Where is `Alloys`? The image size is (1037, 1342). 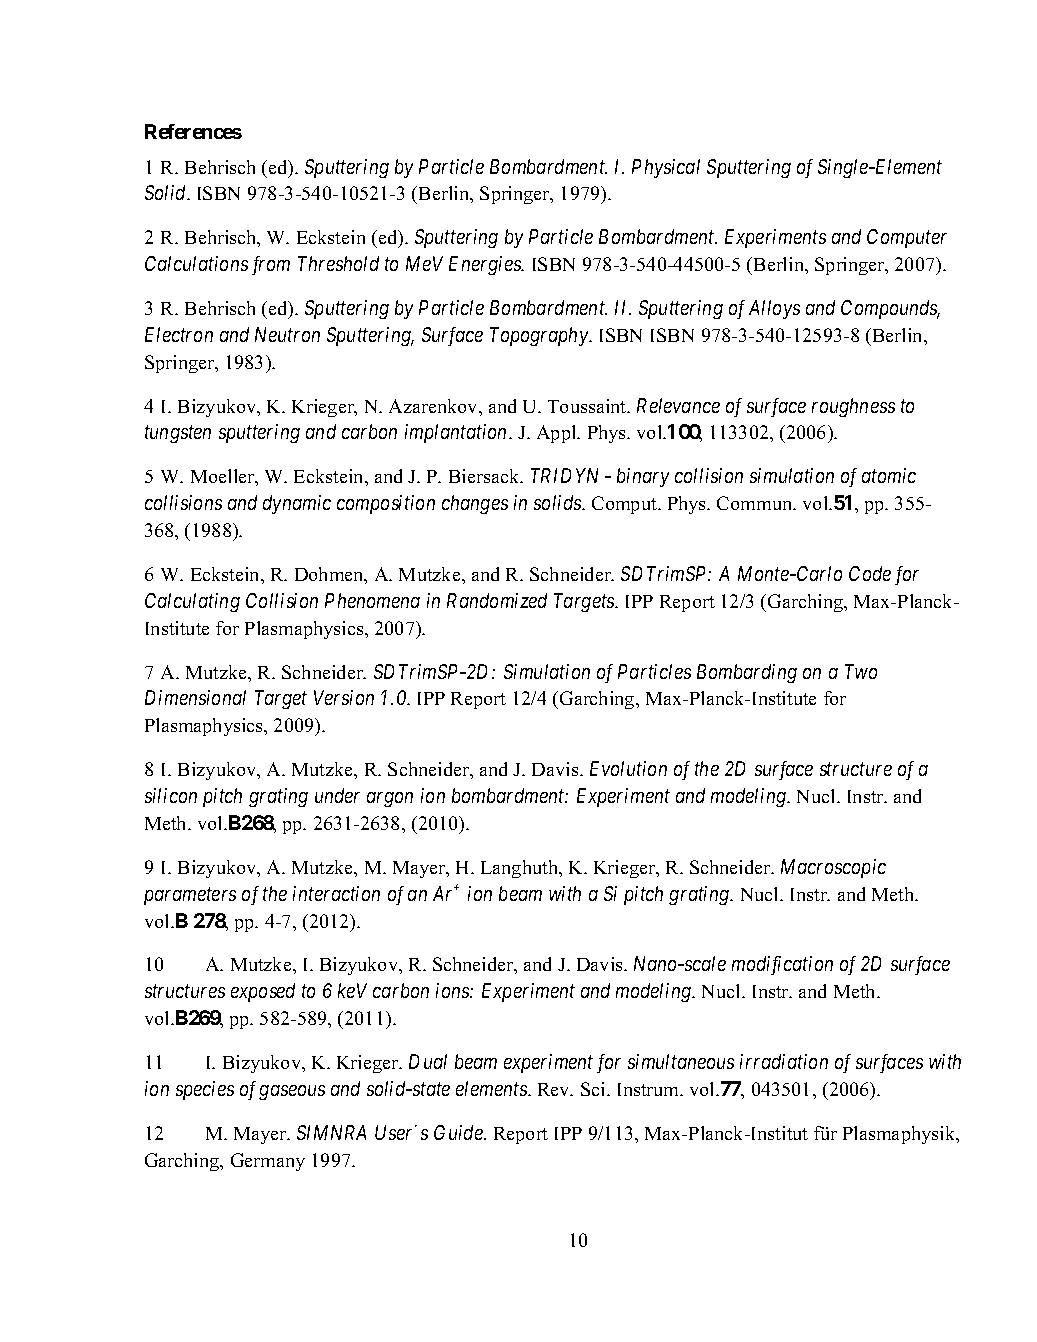 Alloys is located at coordinates (774, 309).
